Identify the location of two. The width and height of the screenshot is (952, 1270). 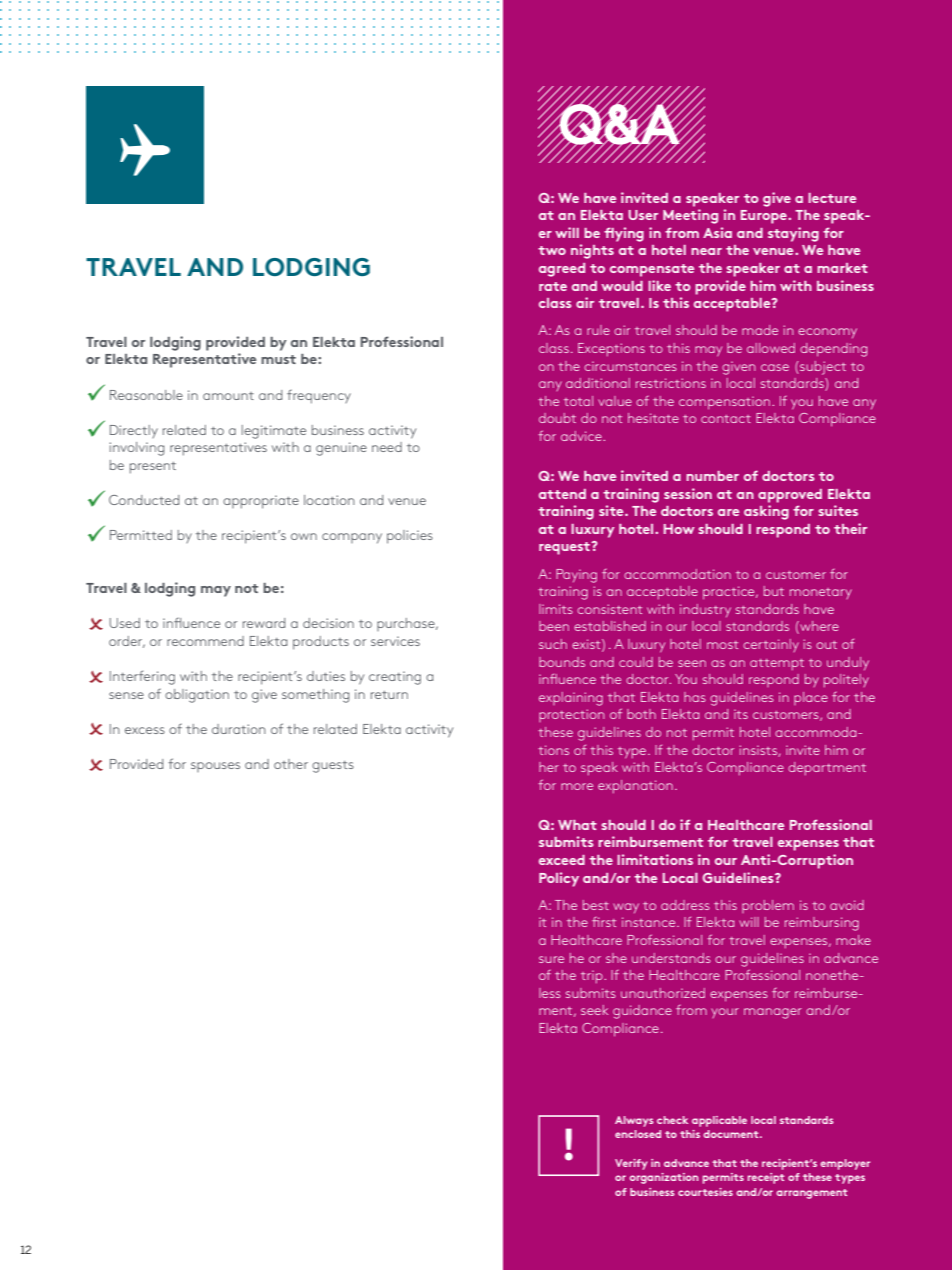
(552, 250).
